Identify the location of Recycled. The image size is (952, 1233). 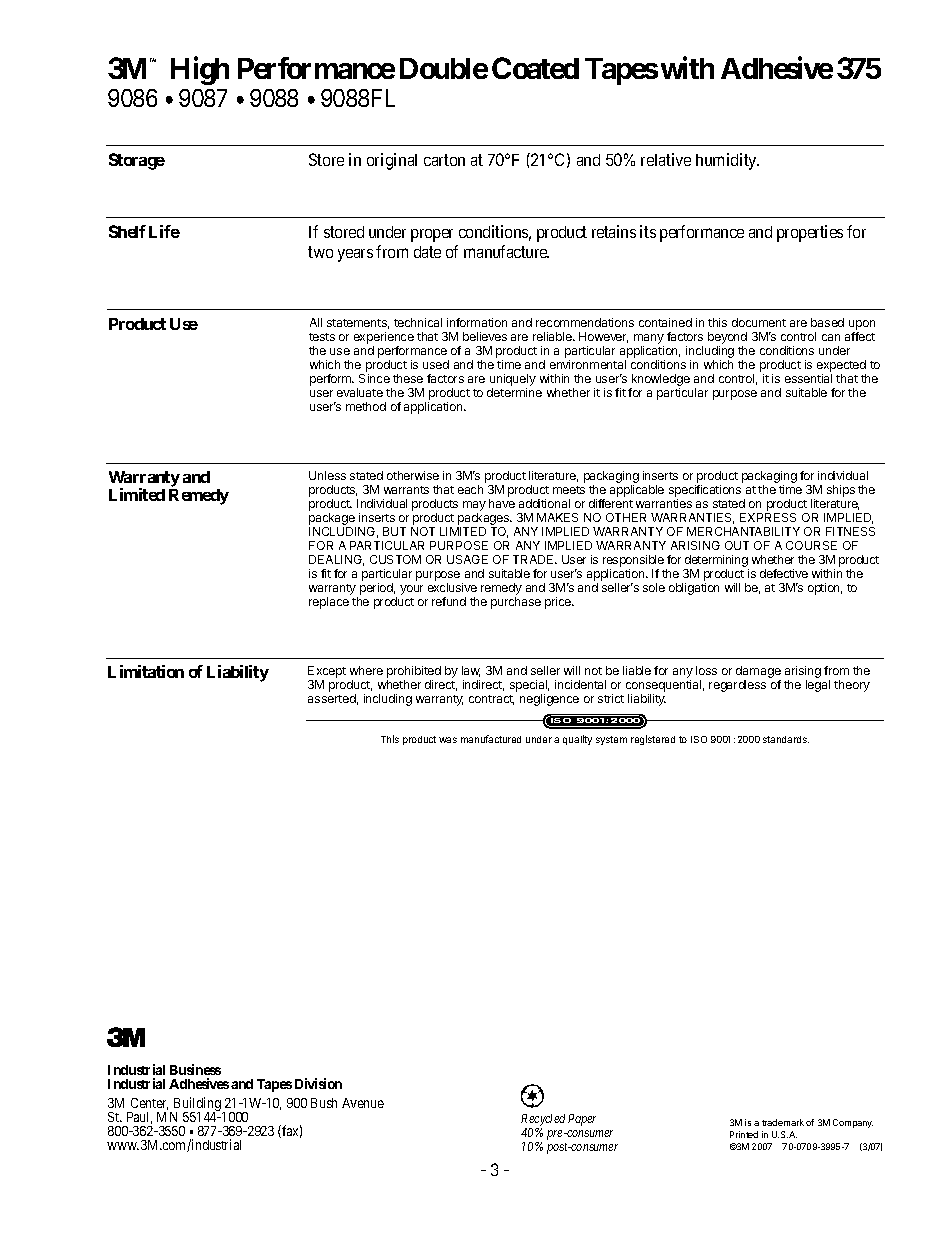
(543, 1120).
